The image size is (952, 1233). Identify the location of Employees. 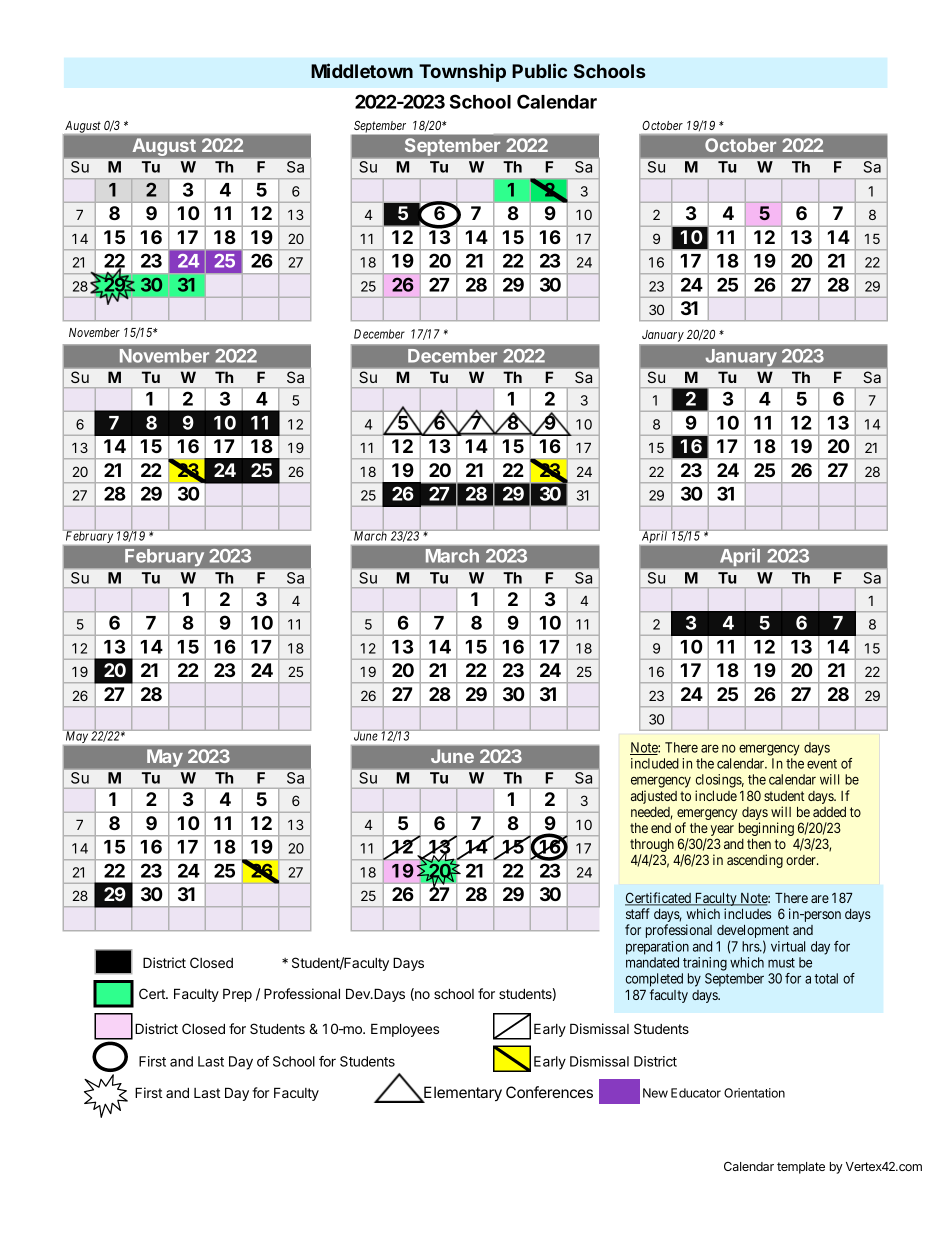
(405, 1030).
